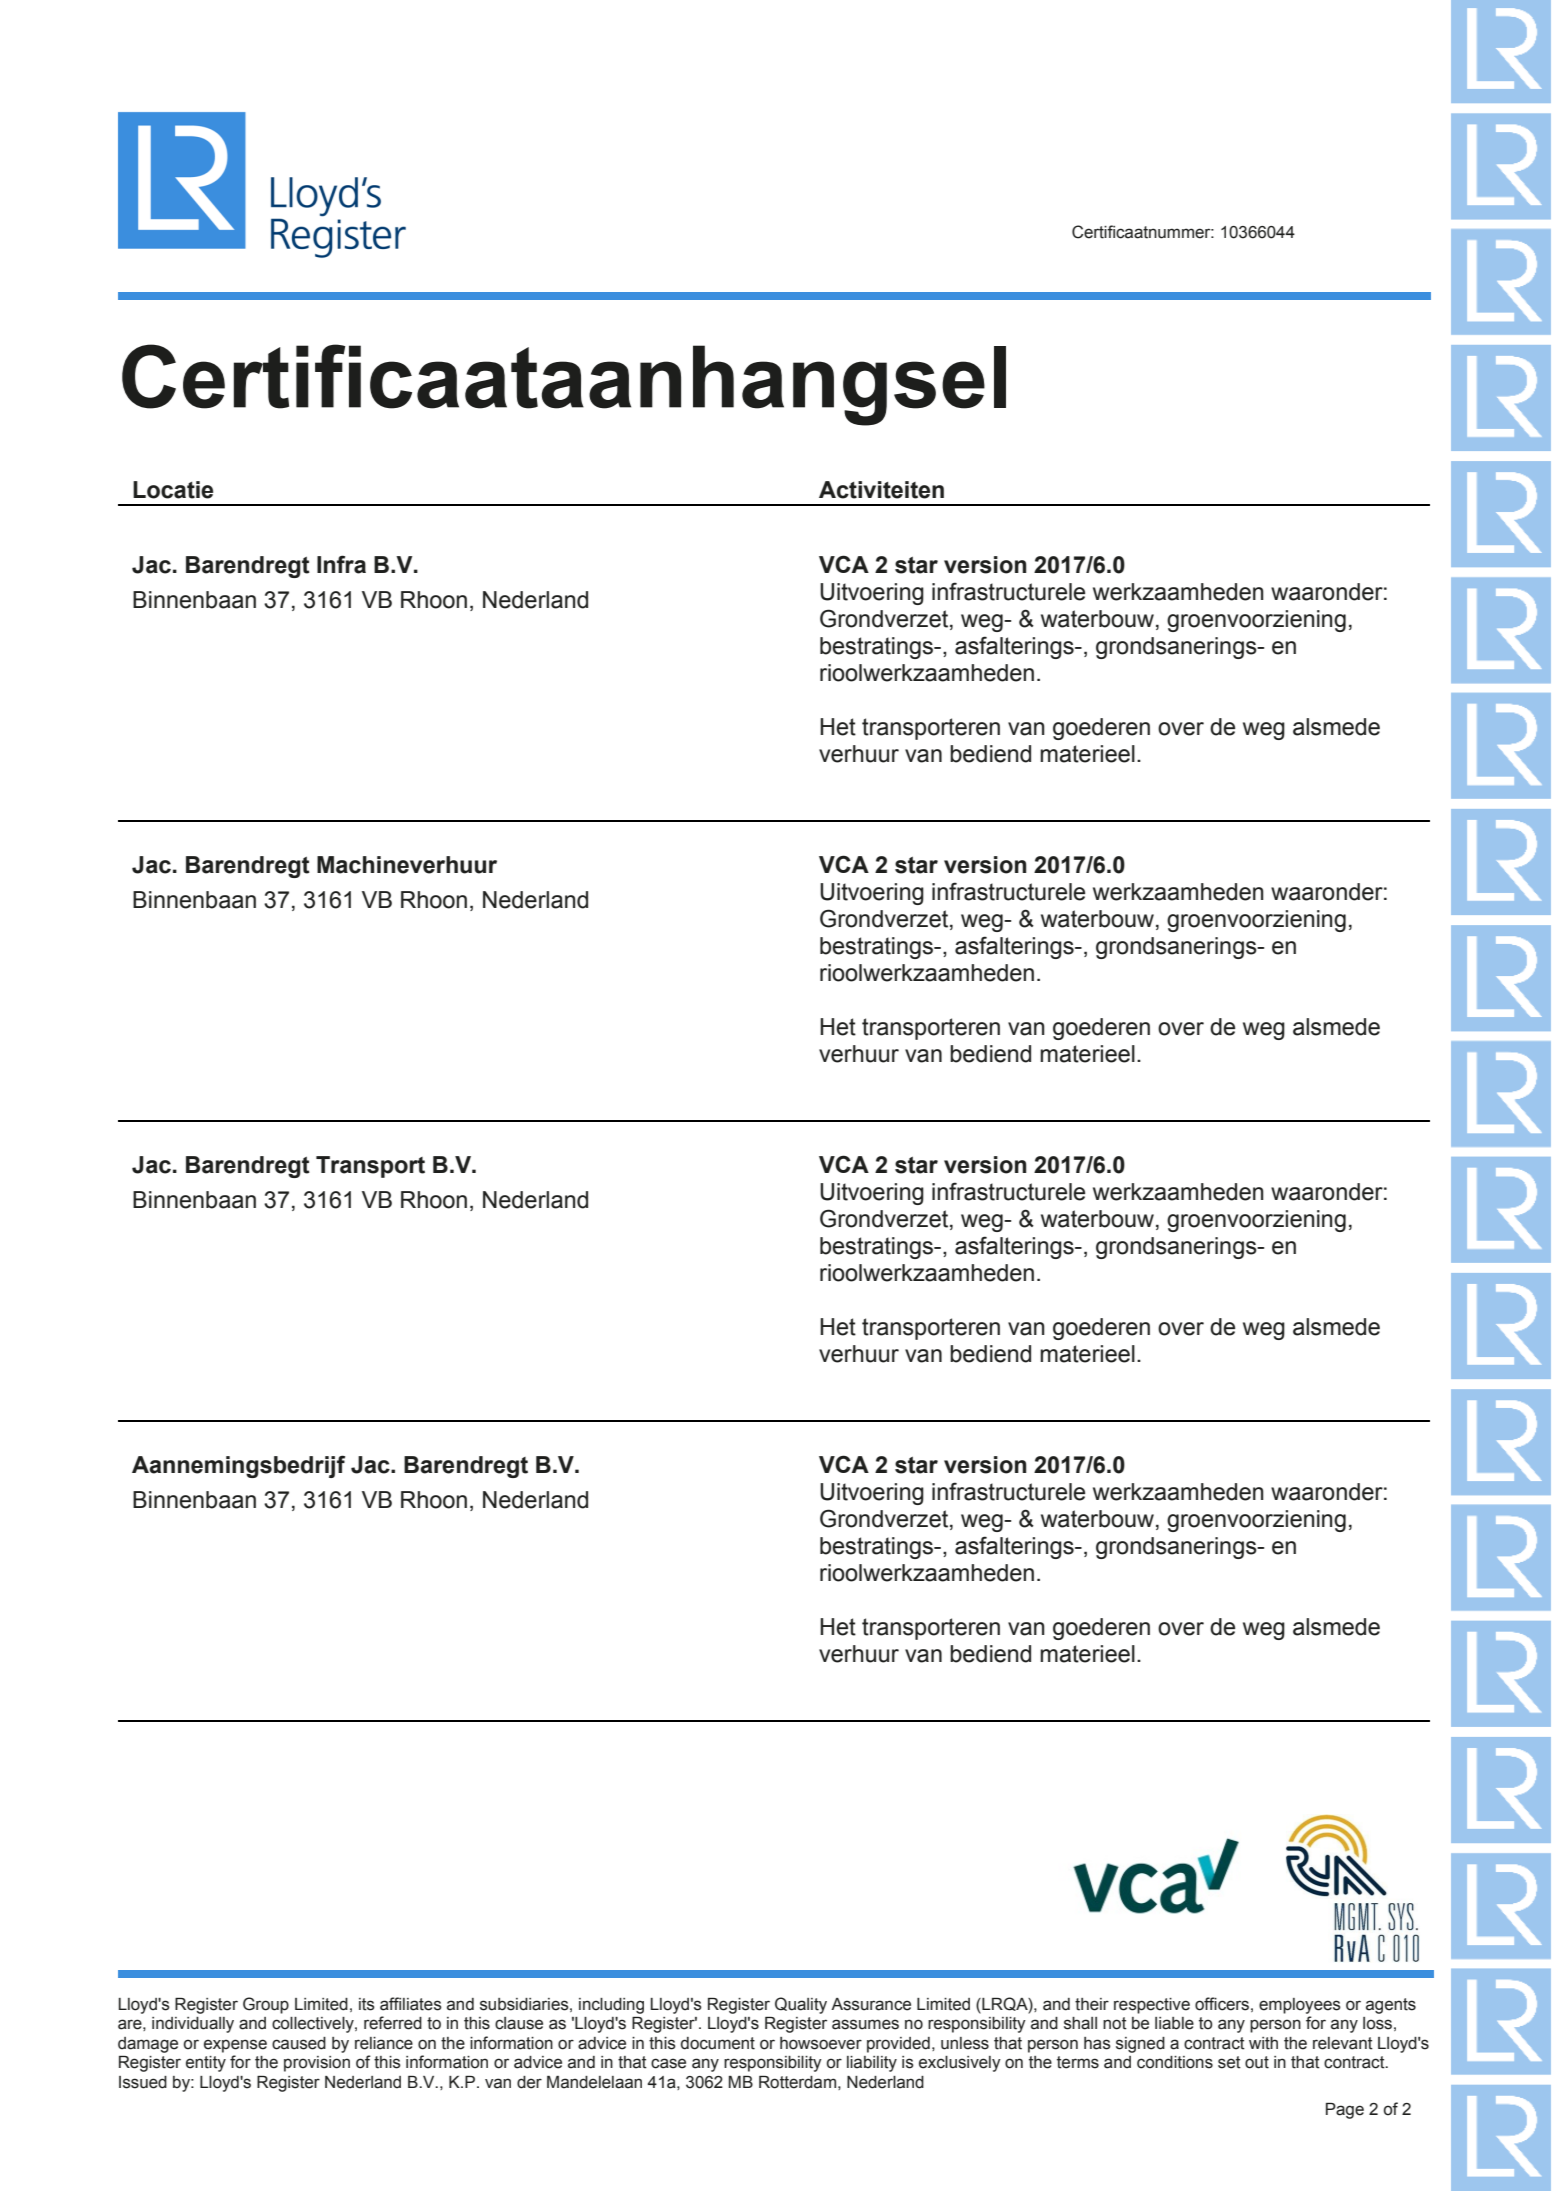 The width and height of the screenshot is (1552, 2195). I want to click on Quality, so click(801, 2005).
